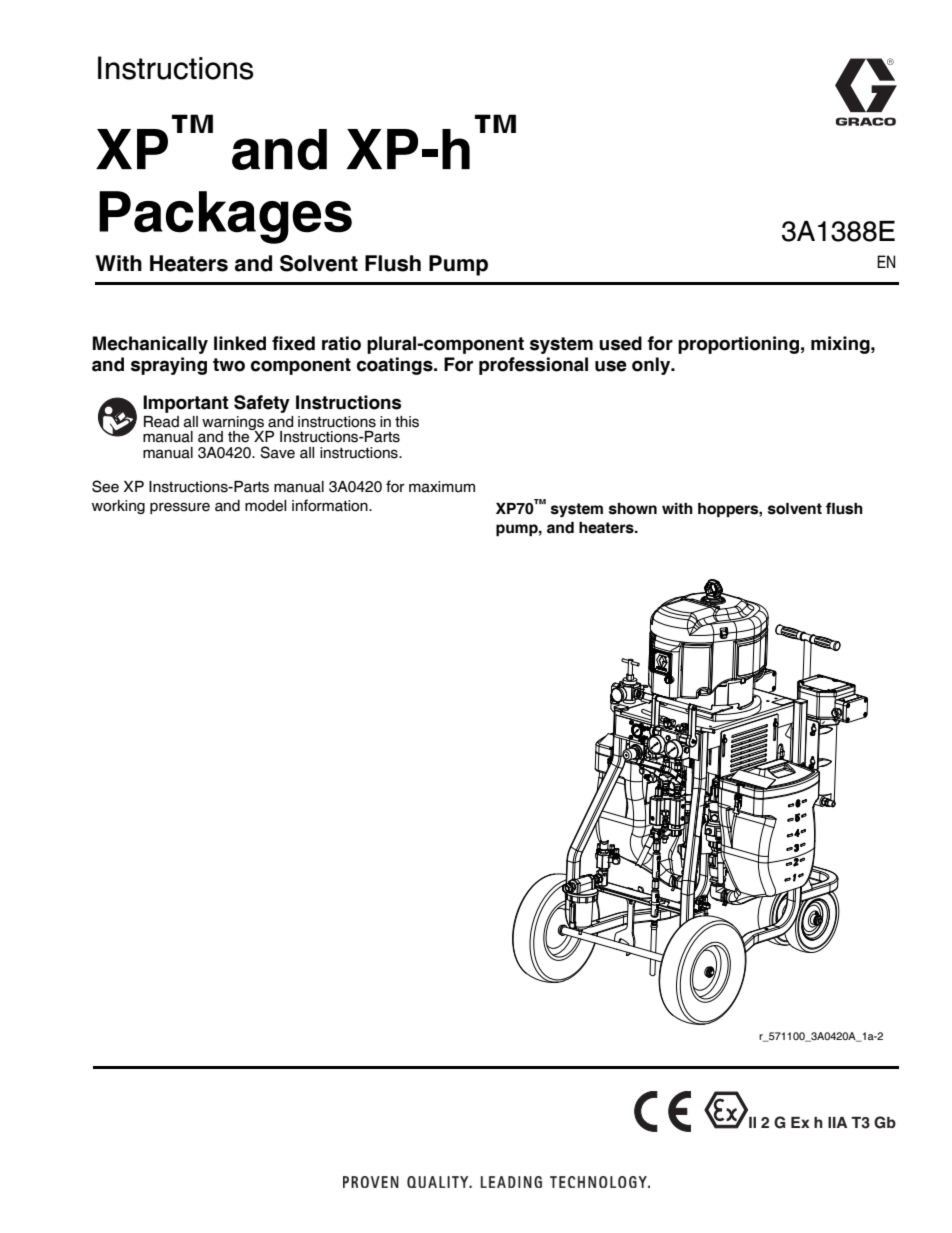 The height and width of the page is (1233, 952). What do you see at coordinates (442, 487) in the page?
I see `maximum` at bounding box center [442, 487].
